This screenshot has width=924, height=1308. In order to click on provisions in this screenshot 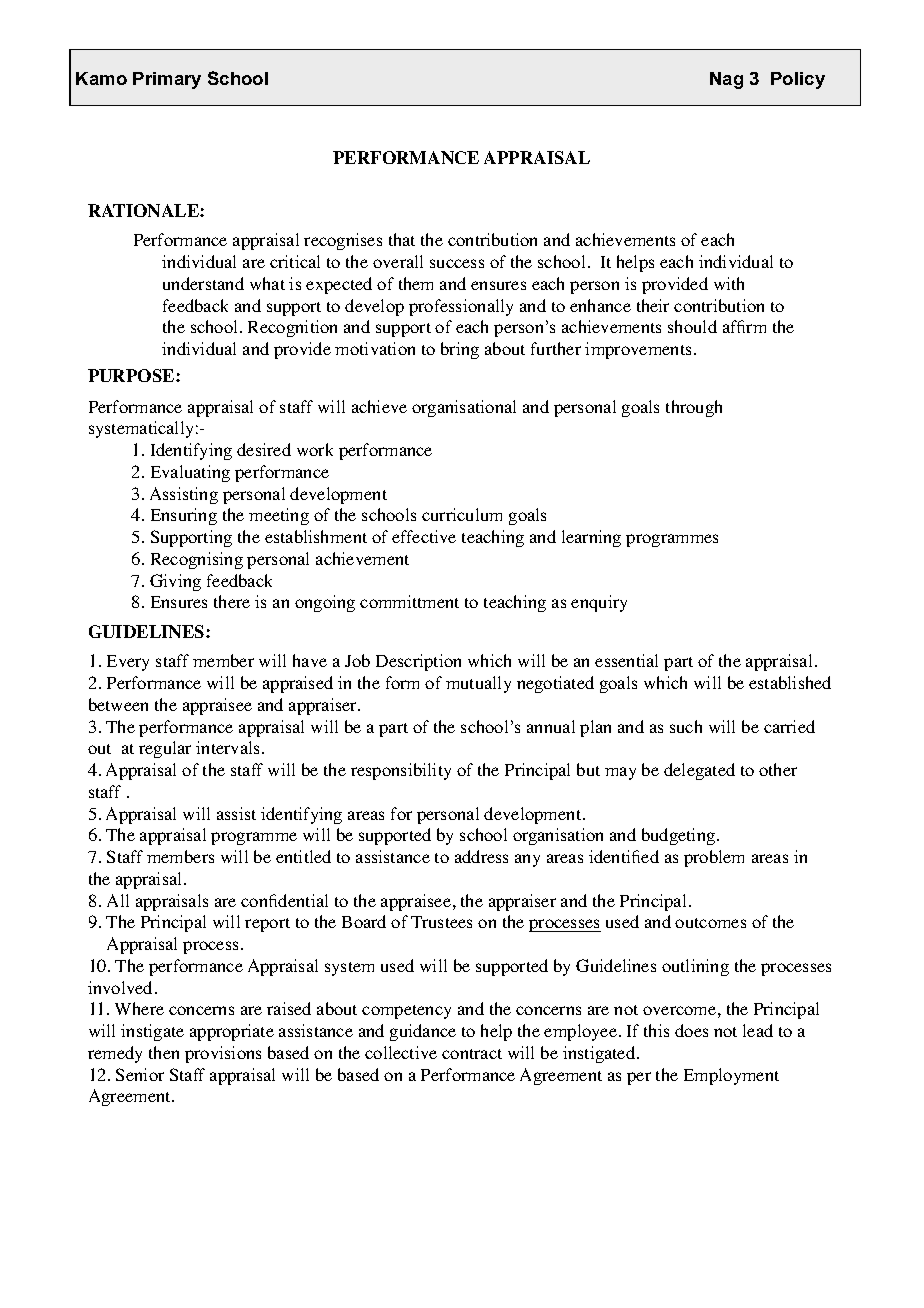, I will do `click(223, 1054)`.
